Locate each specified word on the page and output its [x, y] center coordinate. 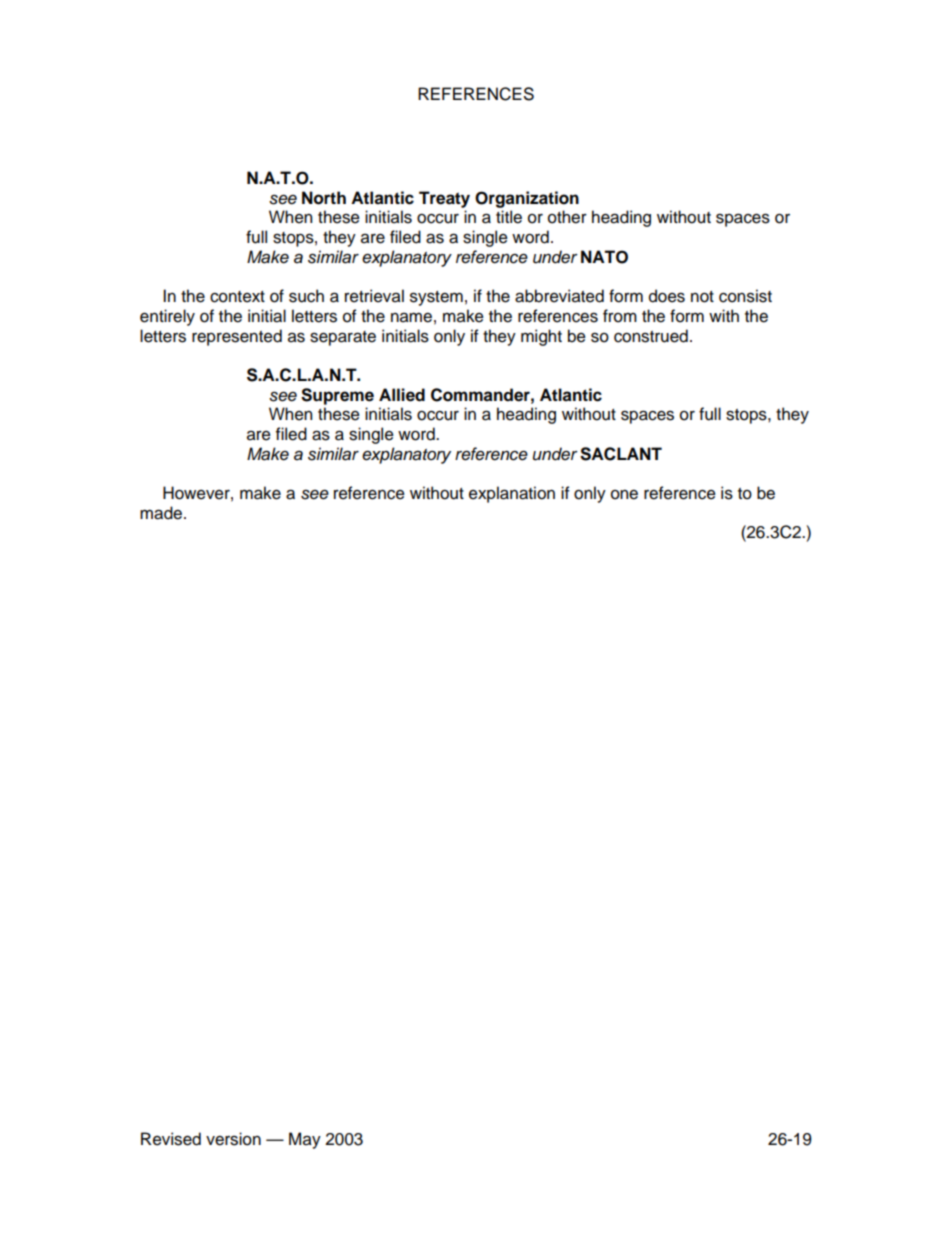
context [237, 297]
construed [651, 336]
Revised [171, 1139]
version [233, 1139]
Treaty [444, 199]
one [624, 495]
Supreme [337, 396]
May [305, 1140]
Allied [402, 395]
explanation [512, 494]
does [667, 296]
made [162, 513]
